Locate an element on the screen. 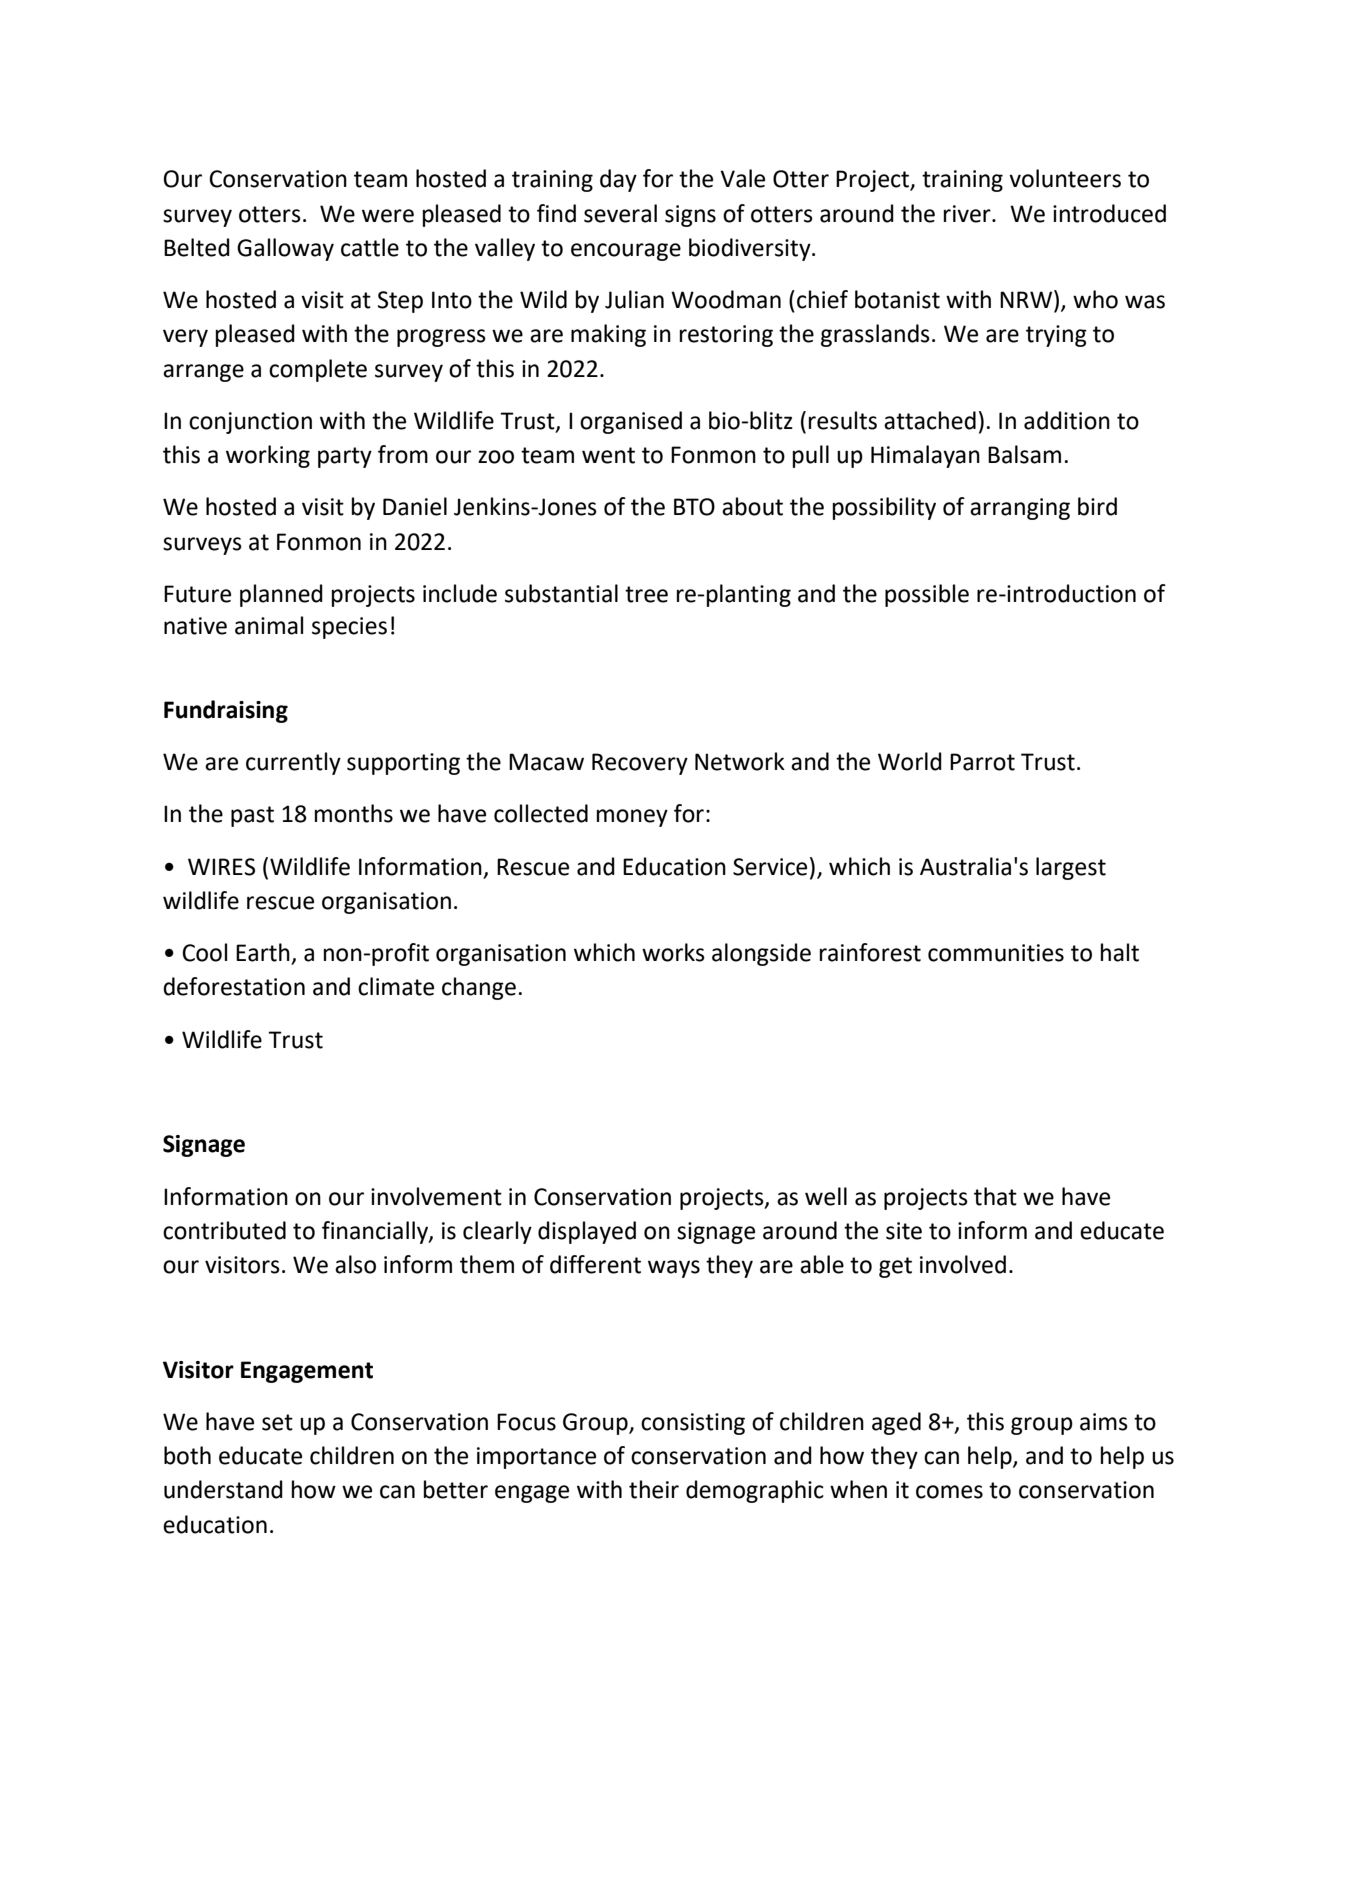 The height and width of the screenshot is (1902, 1345). largest is located at coordinates (1071, 868).
